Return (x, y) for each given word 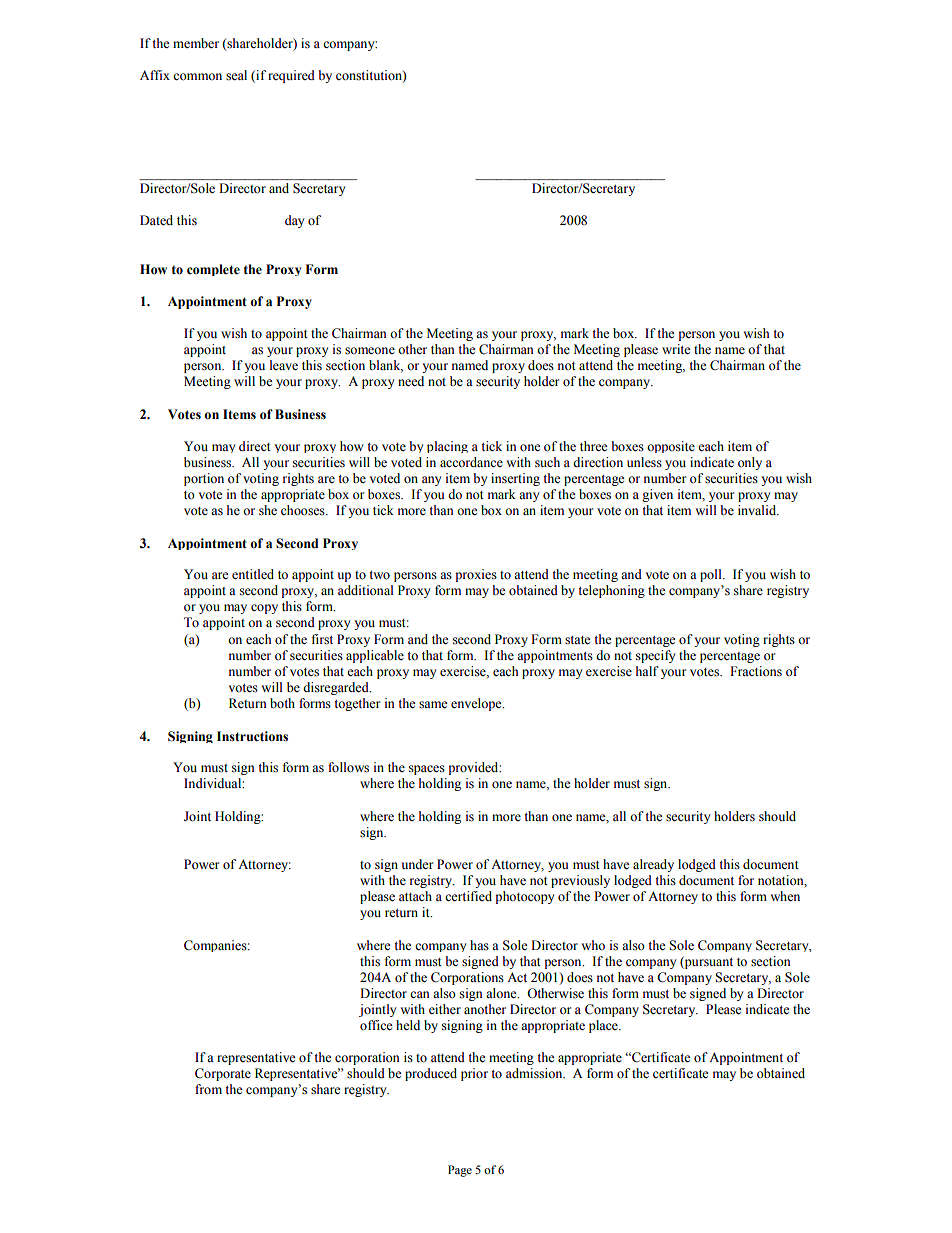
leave (284, 365)
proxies (476, 575)
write (676, 349)
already (653, 865)
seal (236, 75)
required (291, 76)
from (208, 1089)
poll (712, 575)
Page (460, 1171)
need (411, 381)
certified (468, 896)
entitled (253, 574)
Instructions (252, 736)
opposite (671, 447)
